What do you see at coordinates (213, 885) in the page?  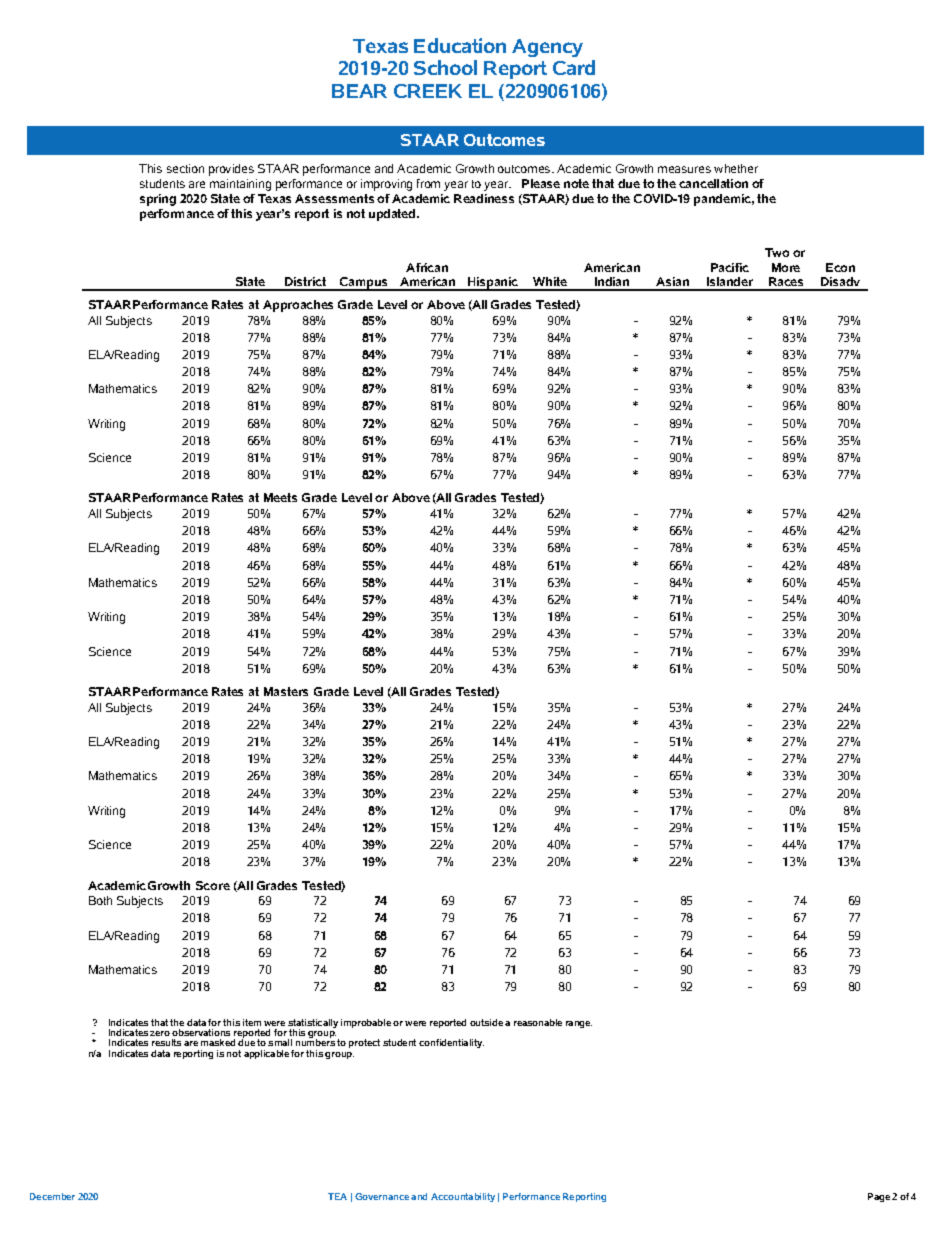 I see `Score` at bounding box center [213, 885].
